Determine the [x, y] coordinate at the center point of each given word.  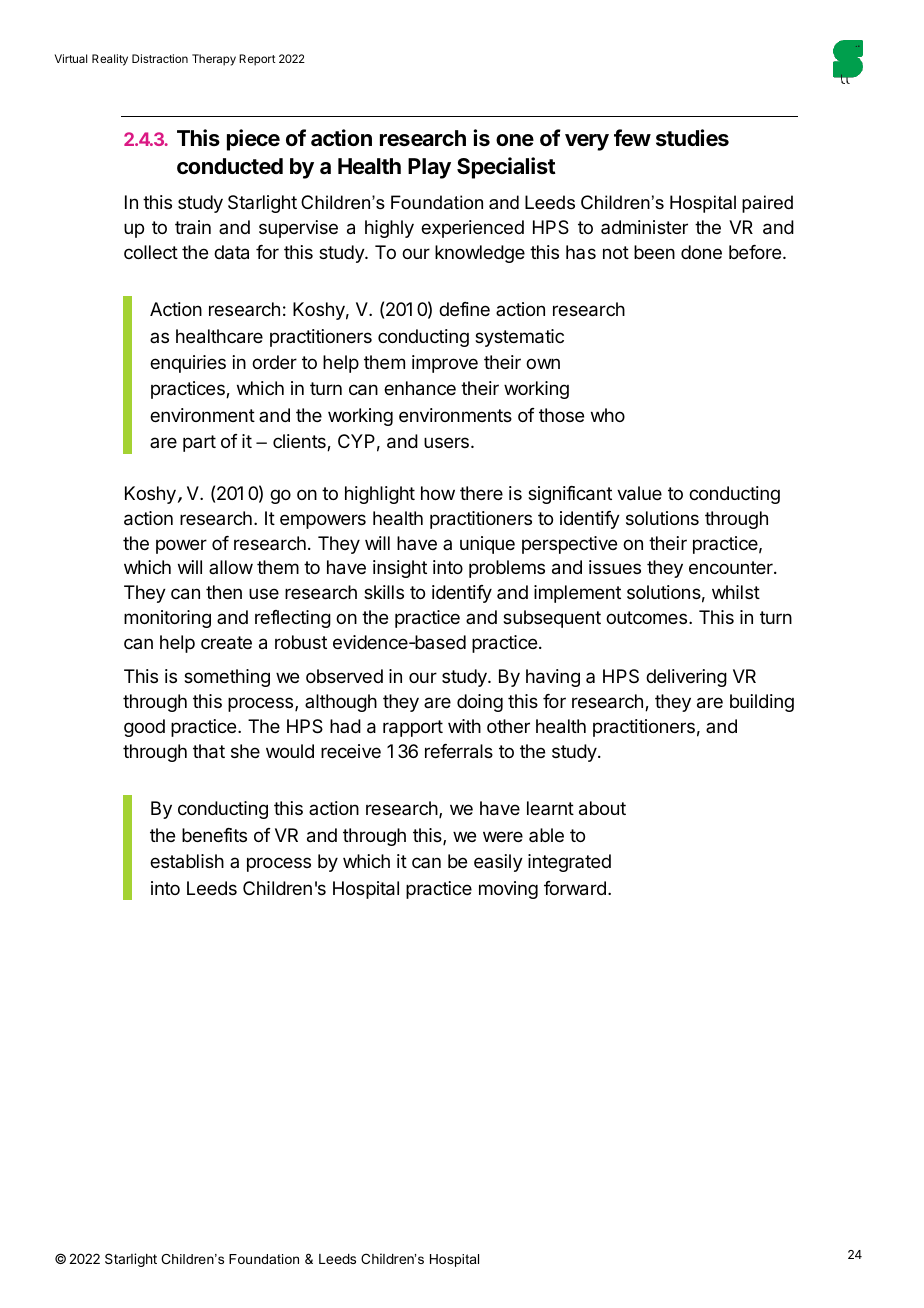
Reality [110, 60]
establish [187, 861]
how [438, 493]
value [639, 493]
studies [692, 138]
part [199, 443]
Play [429, 168]
